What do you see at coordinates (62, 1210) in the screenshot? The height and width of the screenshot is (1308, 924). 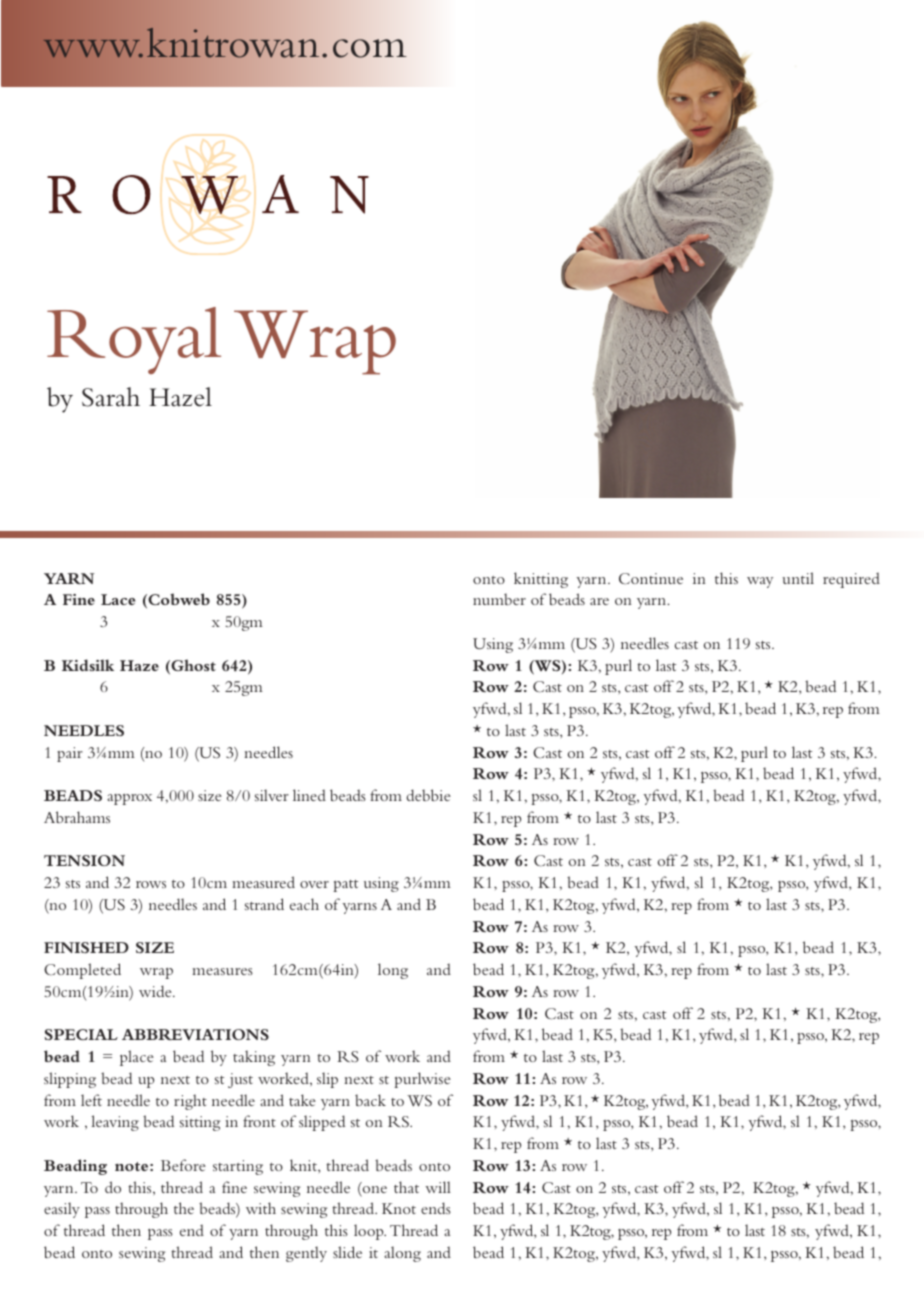 I see `easily` at bounding box center [62, 1210].
